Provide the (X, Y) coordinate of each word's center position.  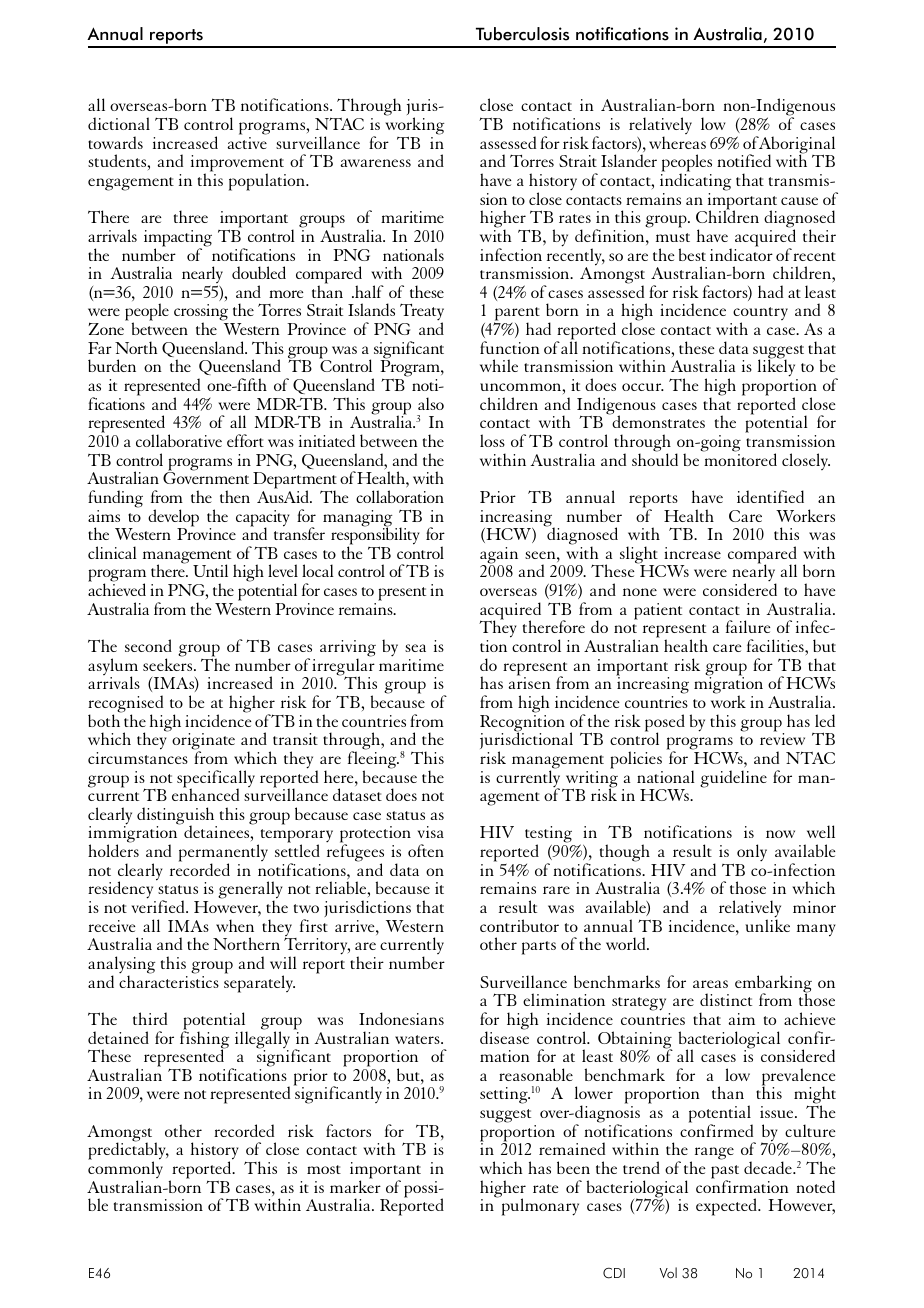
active (247, 143)
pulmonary (540, 1207)
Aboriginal (796, 146)
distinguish (177, 817)
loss (492, 440)
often (426, 850)
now (780, 834)
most (324, 1169)
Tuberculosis (522, 34)
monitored (740, 458)
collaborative (179, 440)
